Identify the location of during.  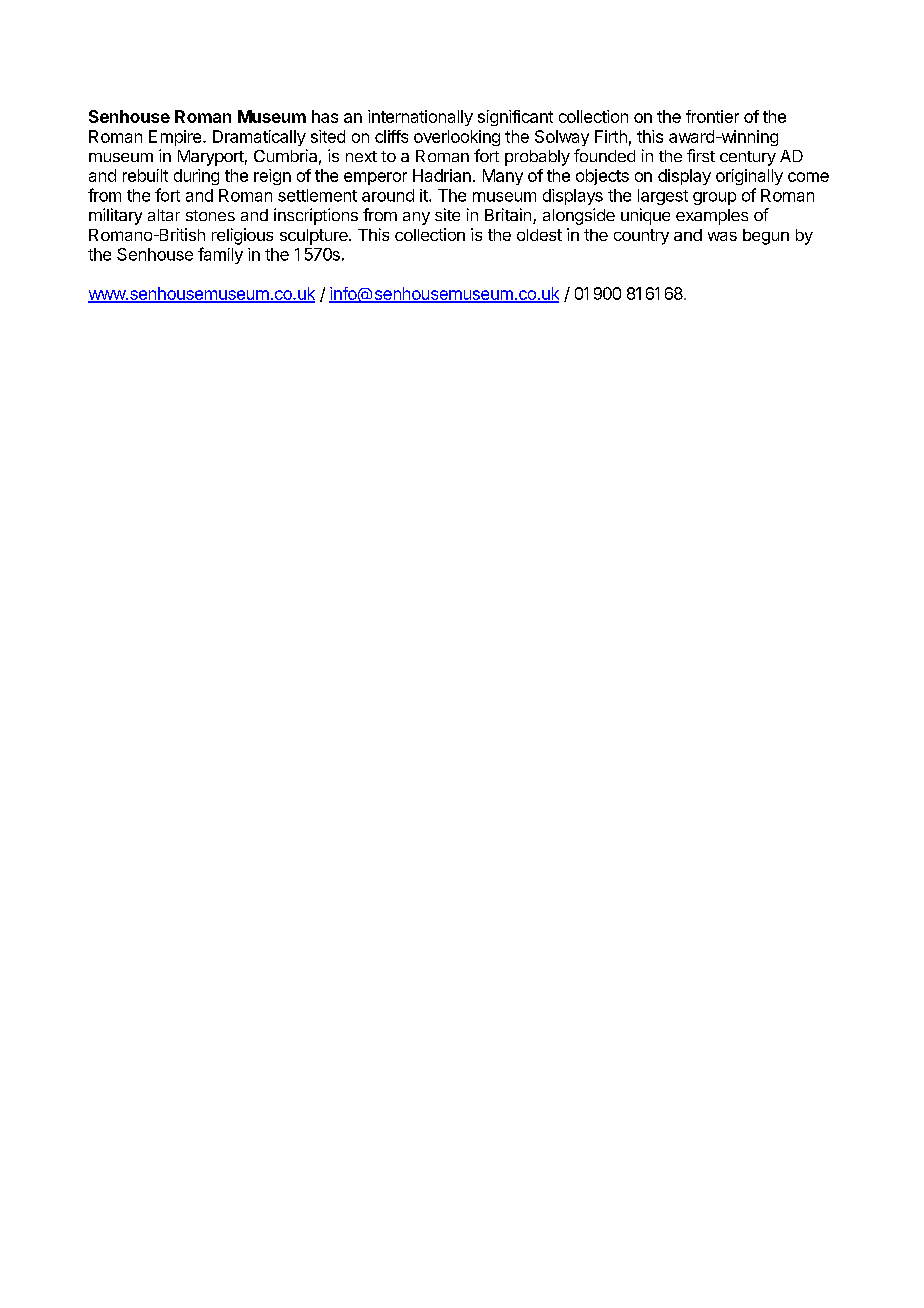
(196, 177).
